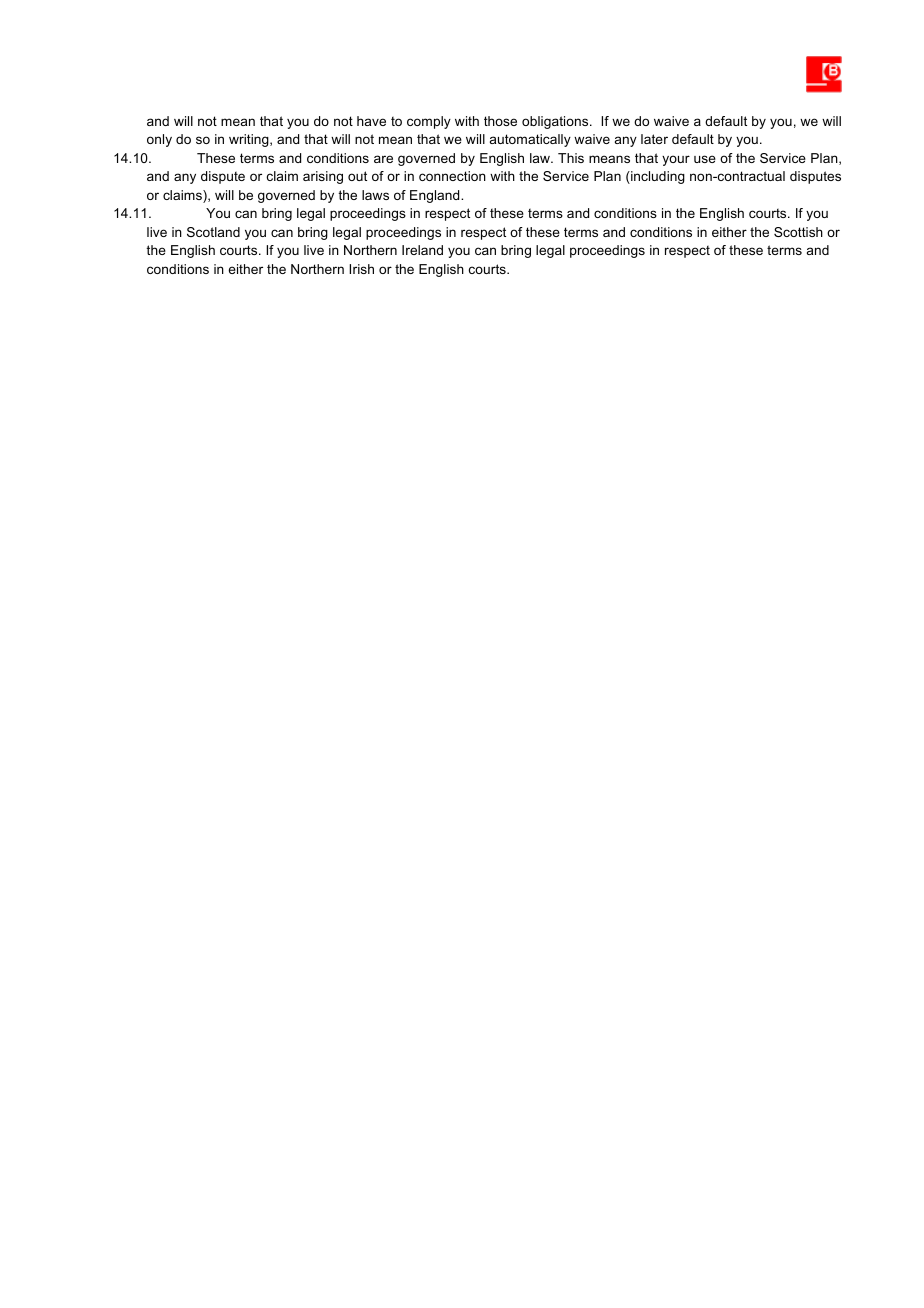 The width and height of the screenshot is (924, 1308). Describe the element at coordinates (361, 269) in the screenshot. I see `Irish` at that location.
